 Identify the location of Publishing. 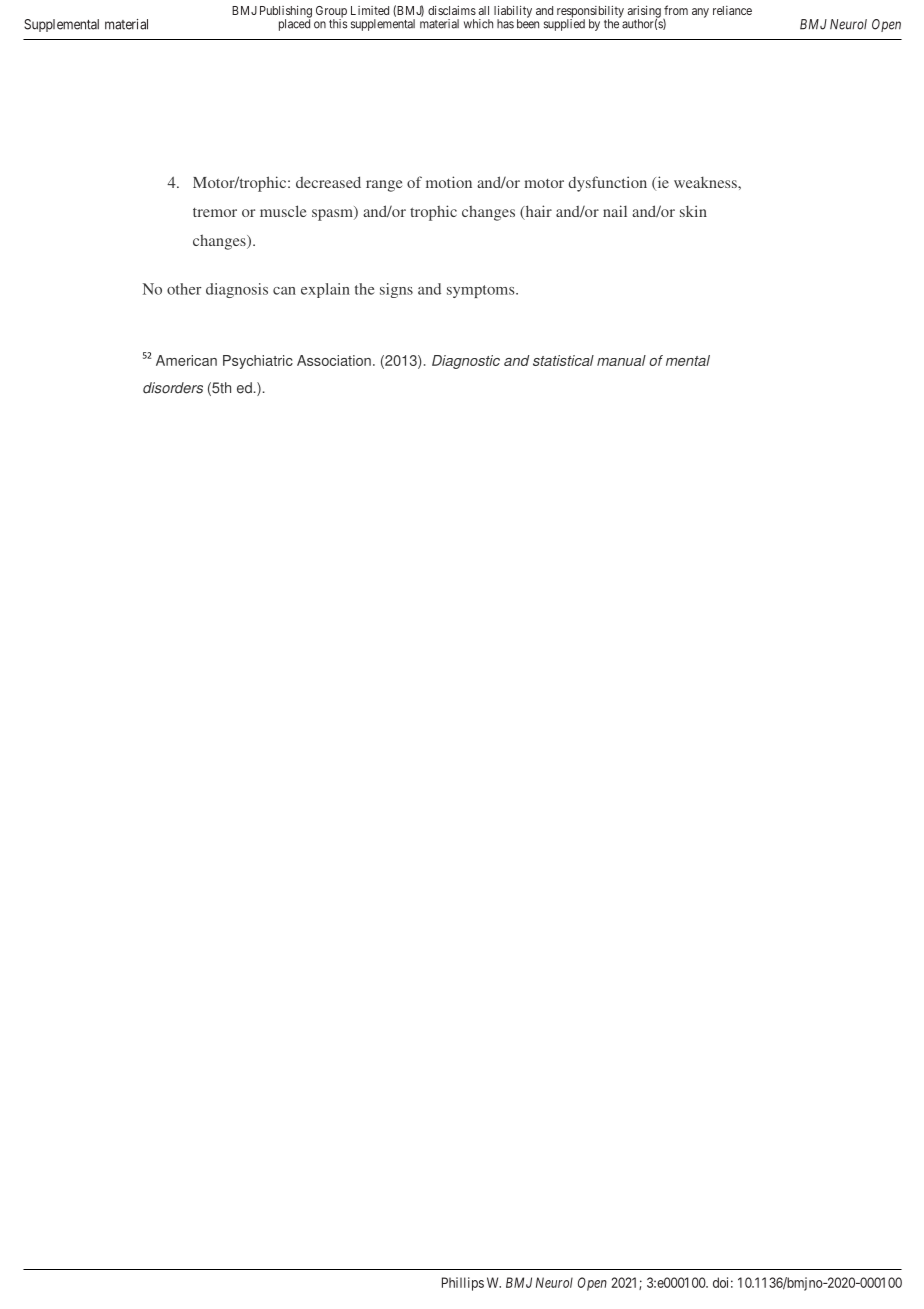
(286, 12).
